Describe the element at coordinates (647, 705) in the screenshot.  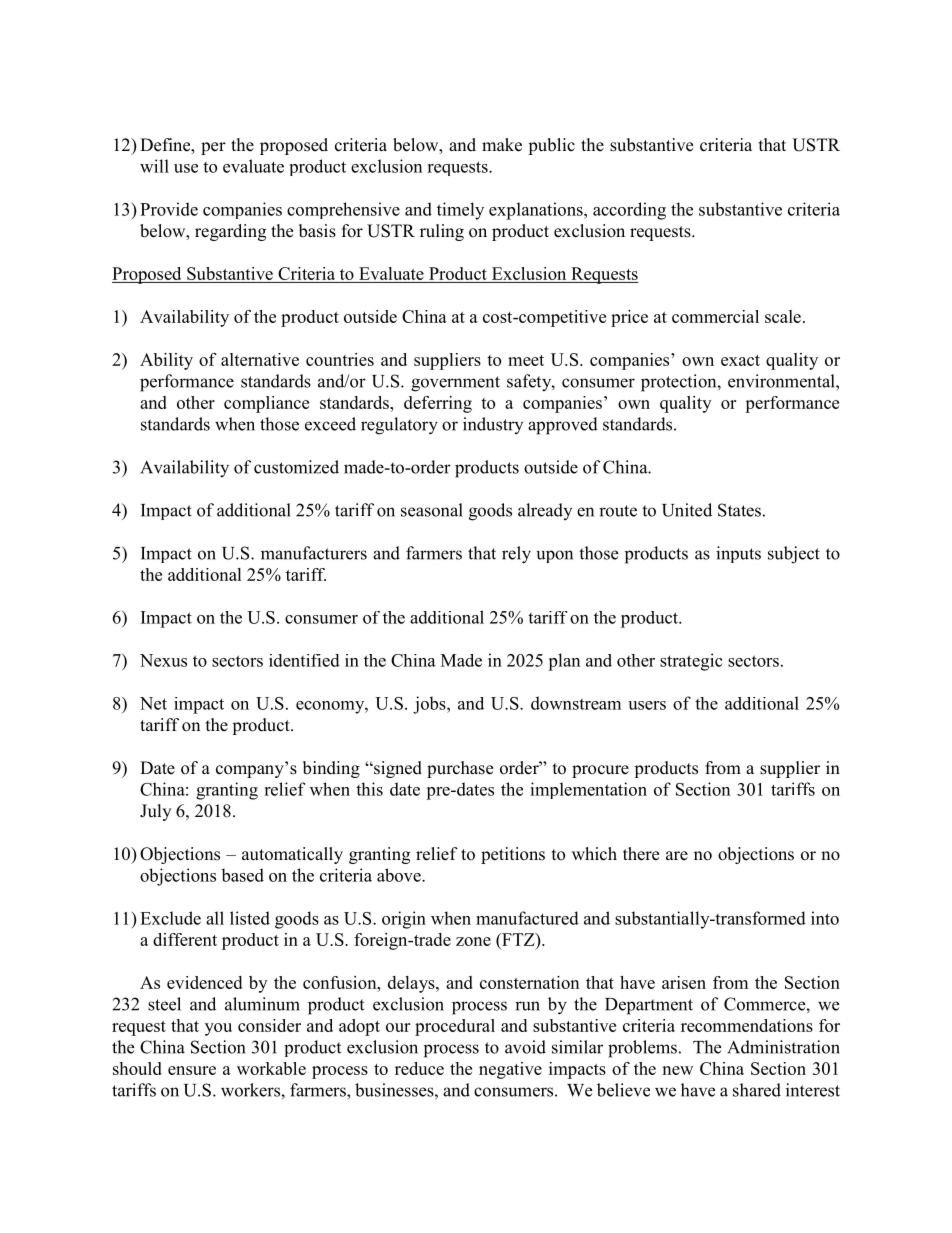
I see `users` at that location.
